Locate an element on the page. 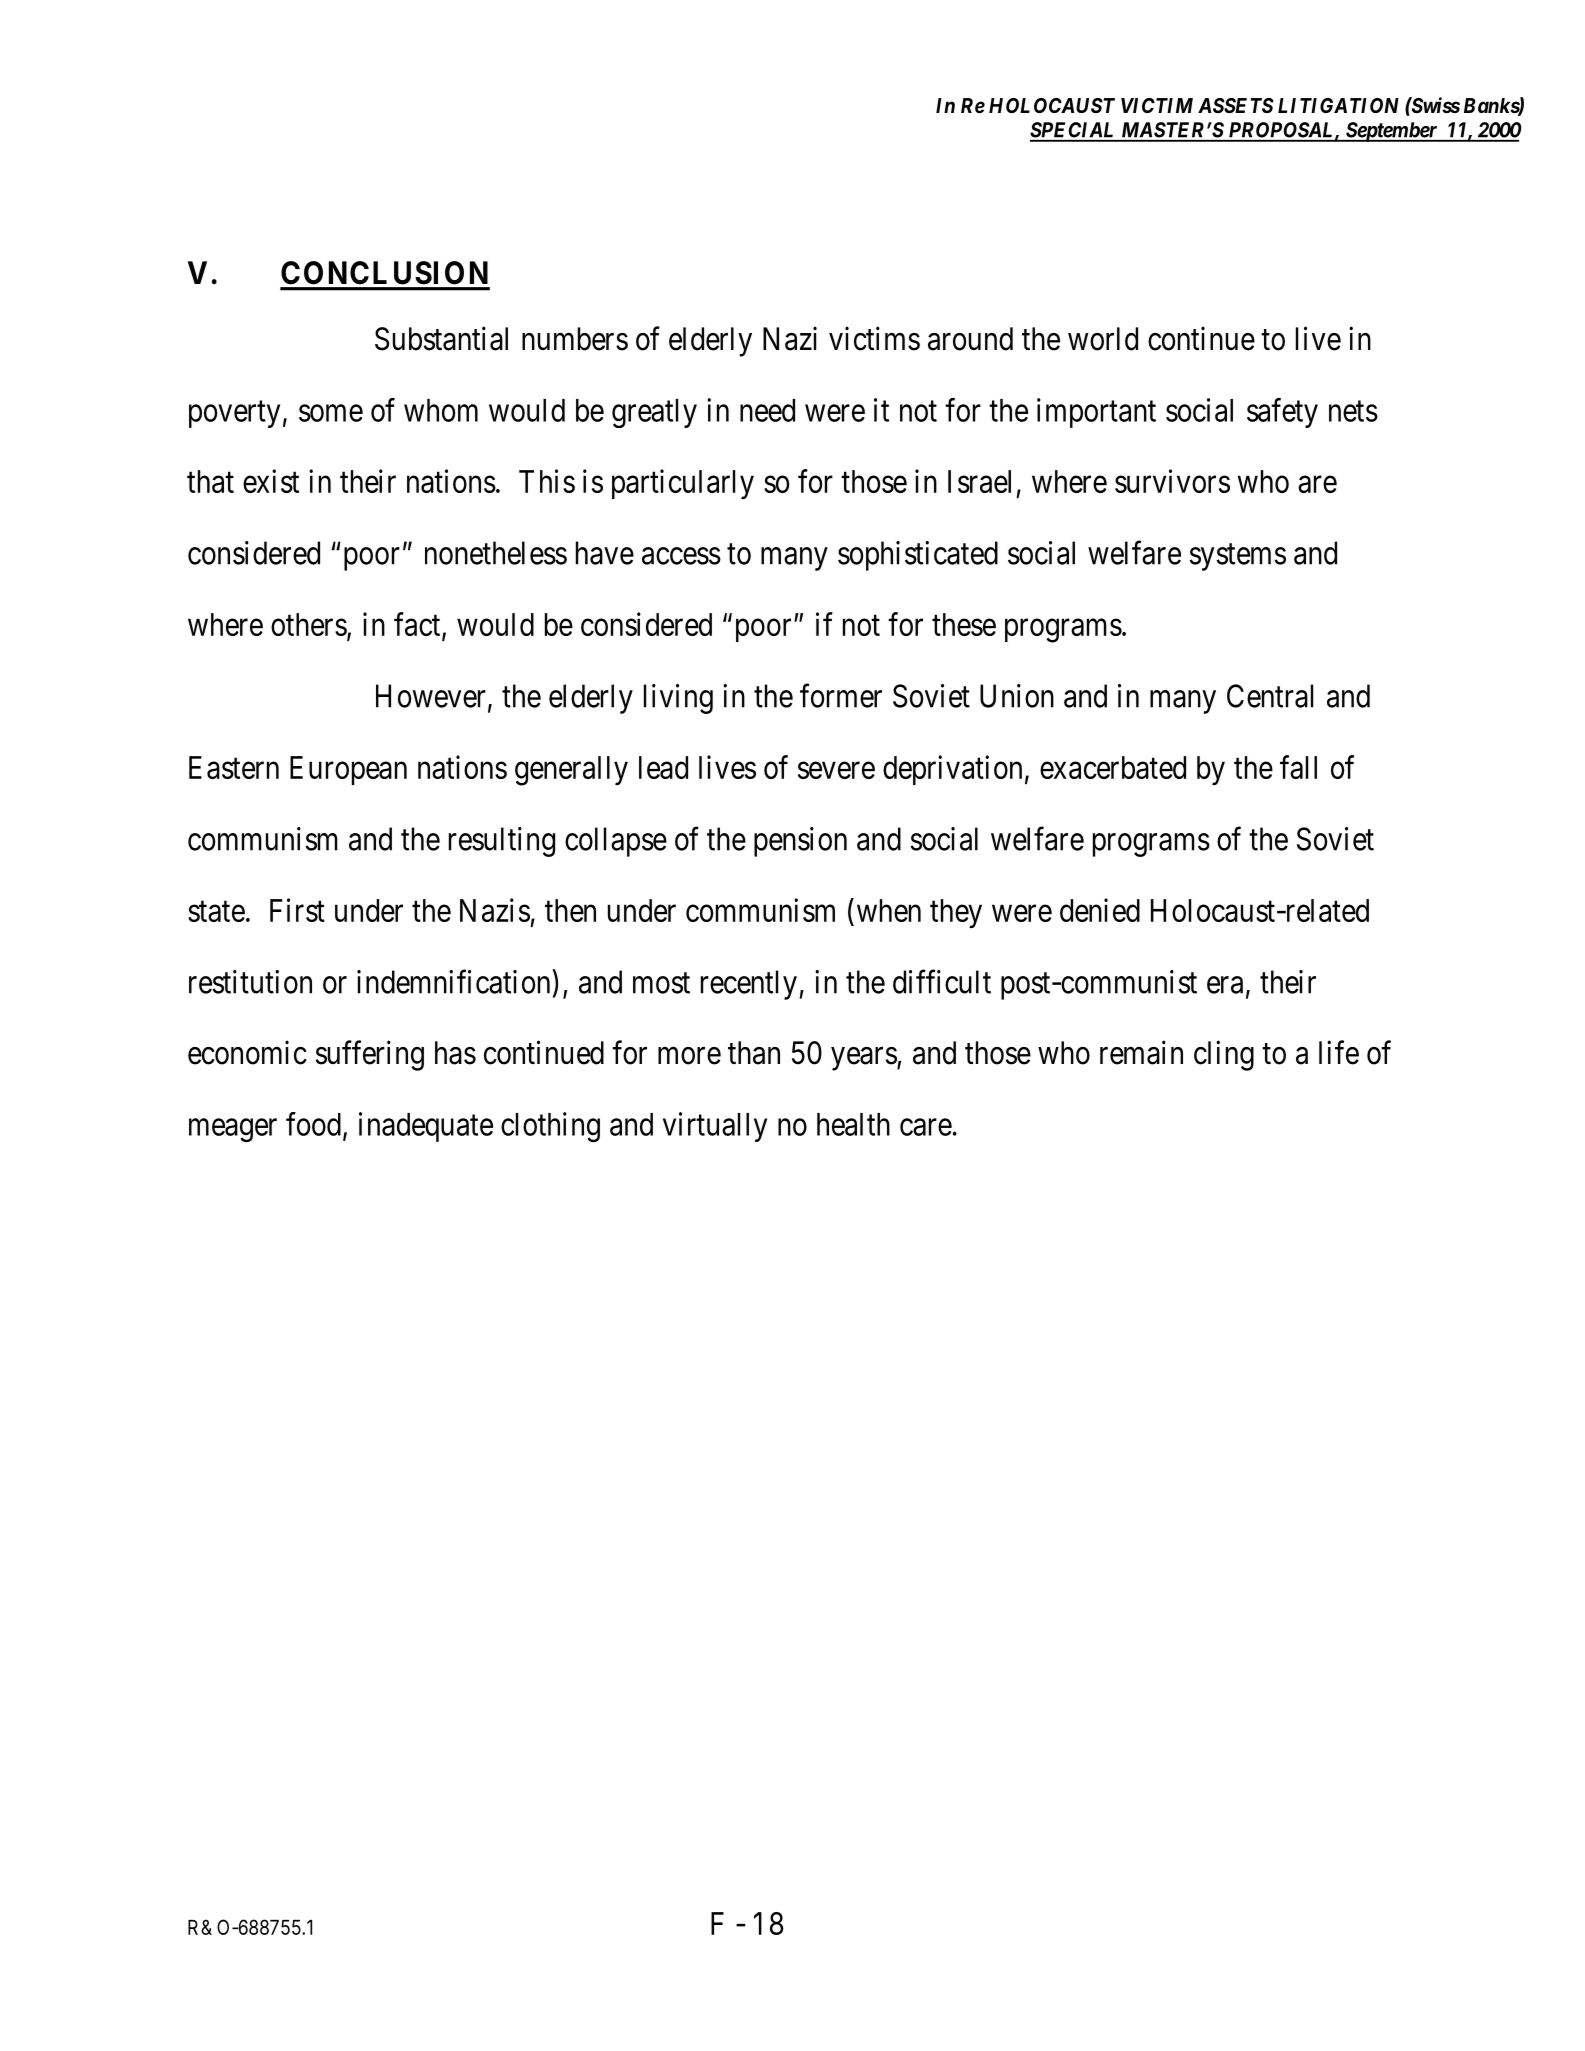 This document has width=1585, height=2051. Central is located at coordinates (1270, 696).
